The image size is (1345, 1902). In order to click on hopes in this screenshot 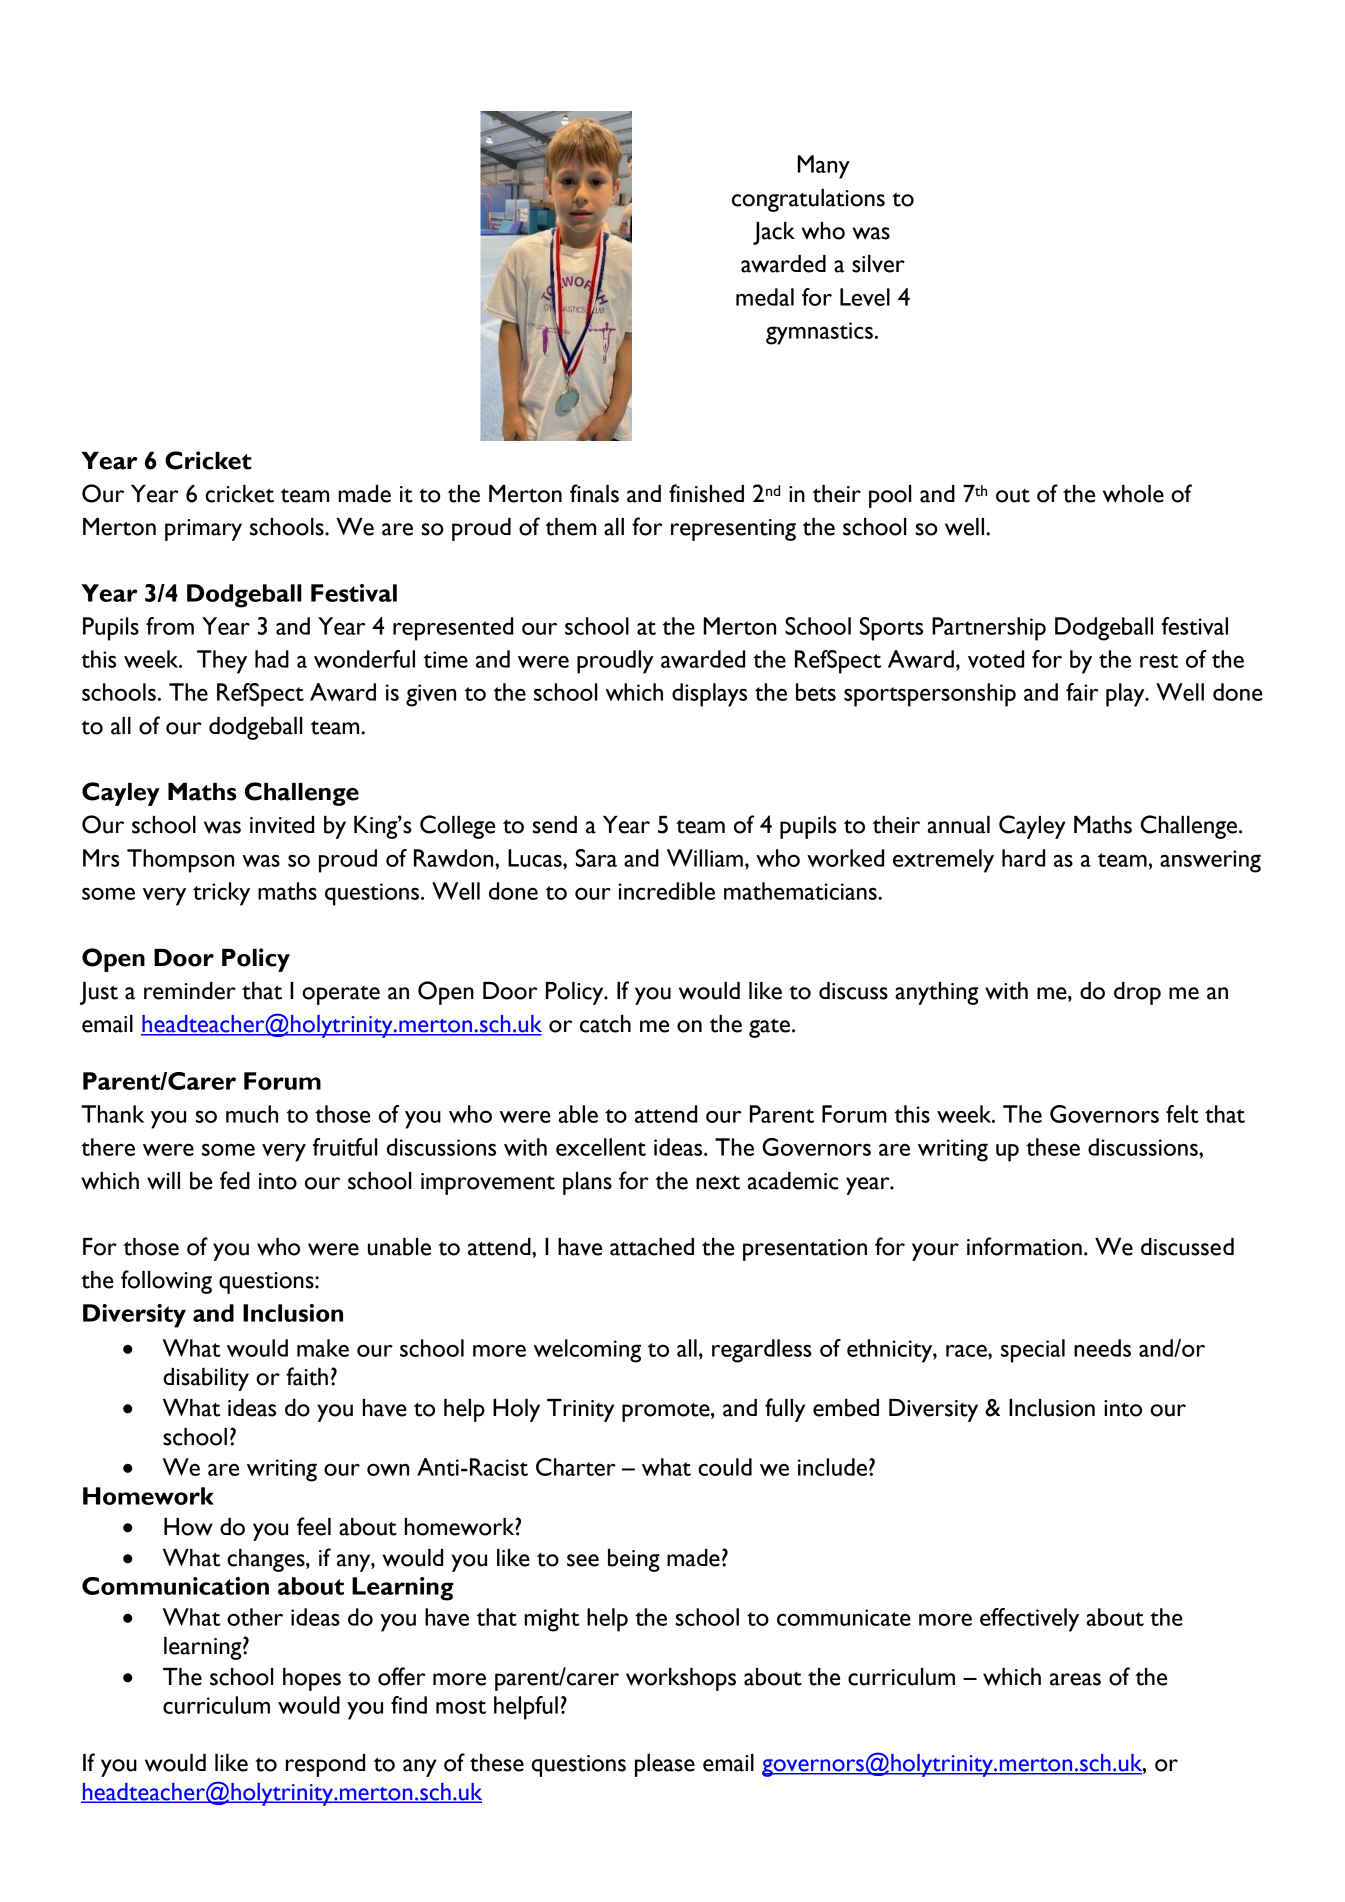, I will do `click(312, 1679)`.
